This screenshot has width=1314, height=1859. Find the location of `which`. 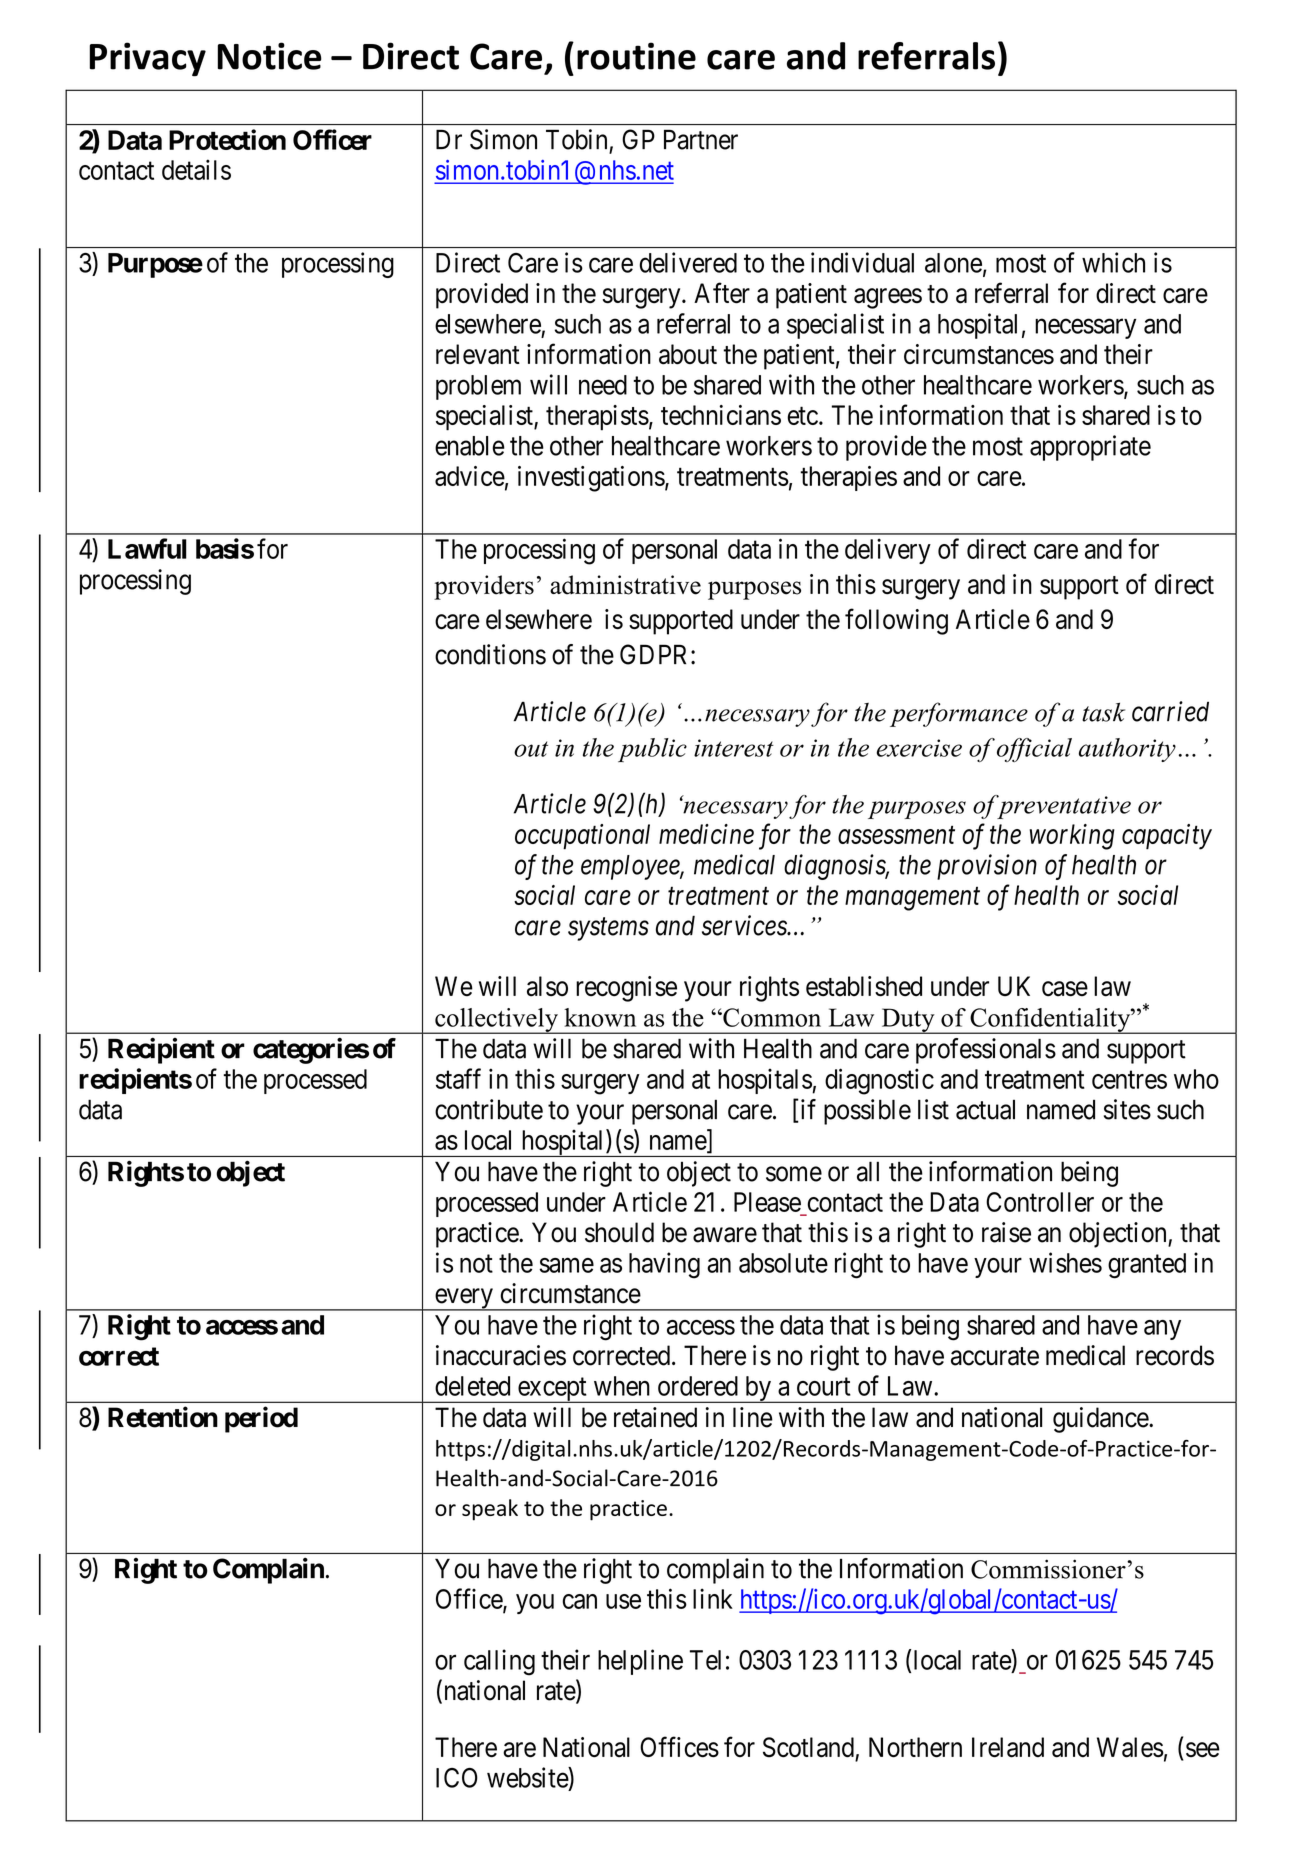

which is located at coordinates (1113, 262).
